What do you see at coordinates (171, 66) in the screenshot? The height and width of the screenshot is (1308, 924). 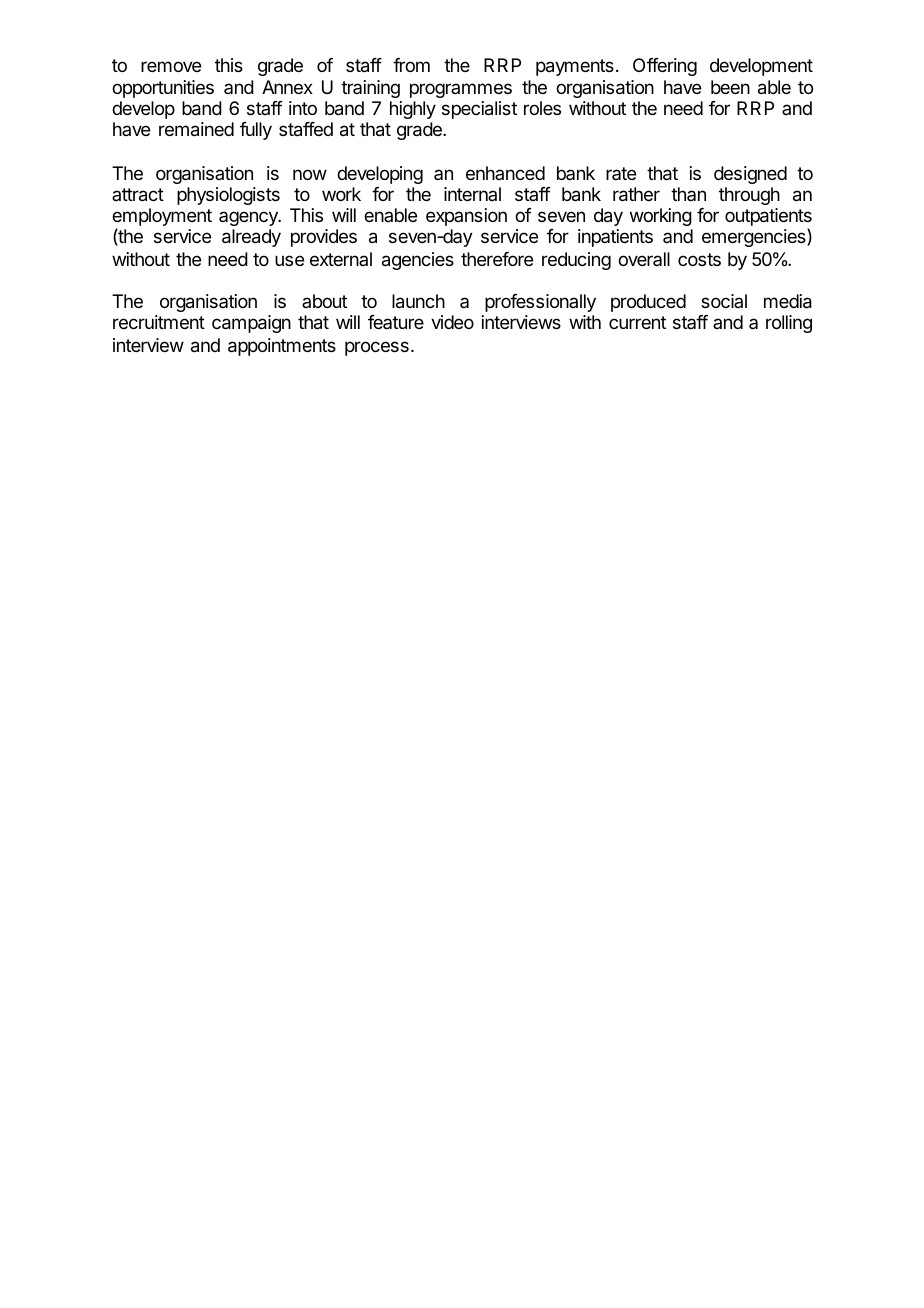 I see `remove` at bounding box center [171, 66].
